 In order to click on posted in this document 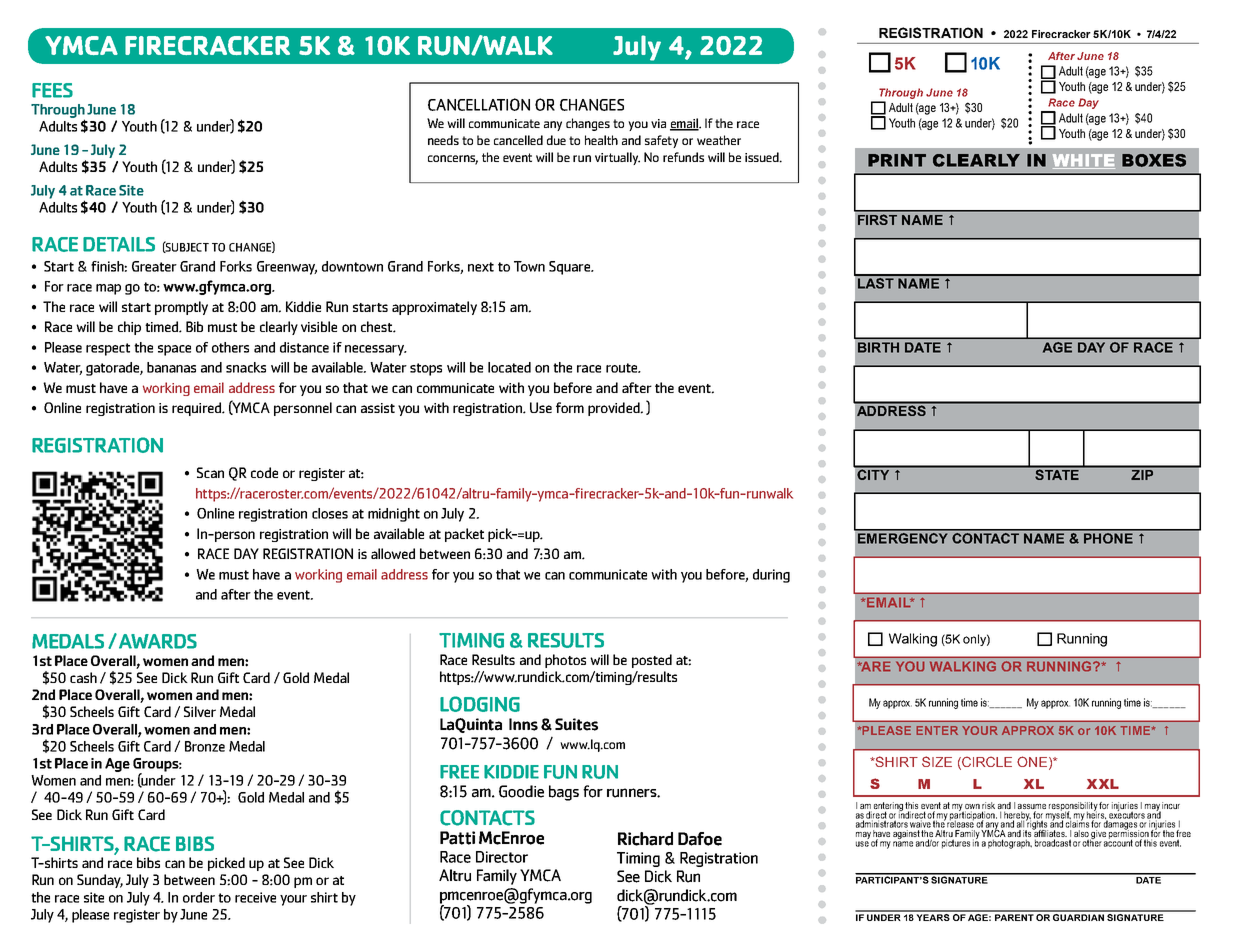, I will do `click(652, 661)`.
